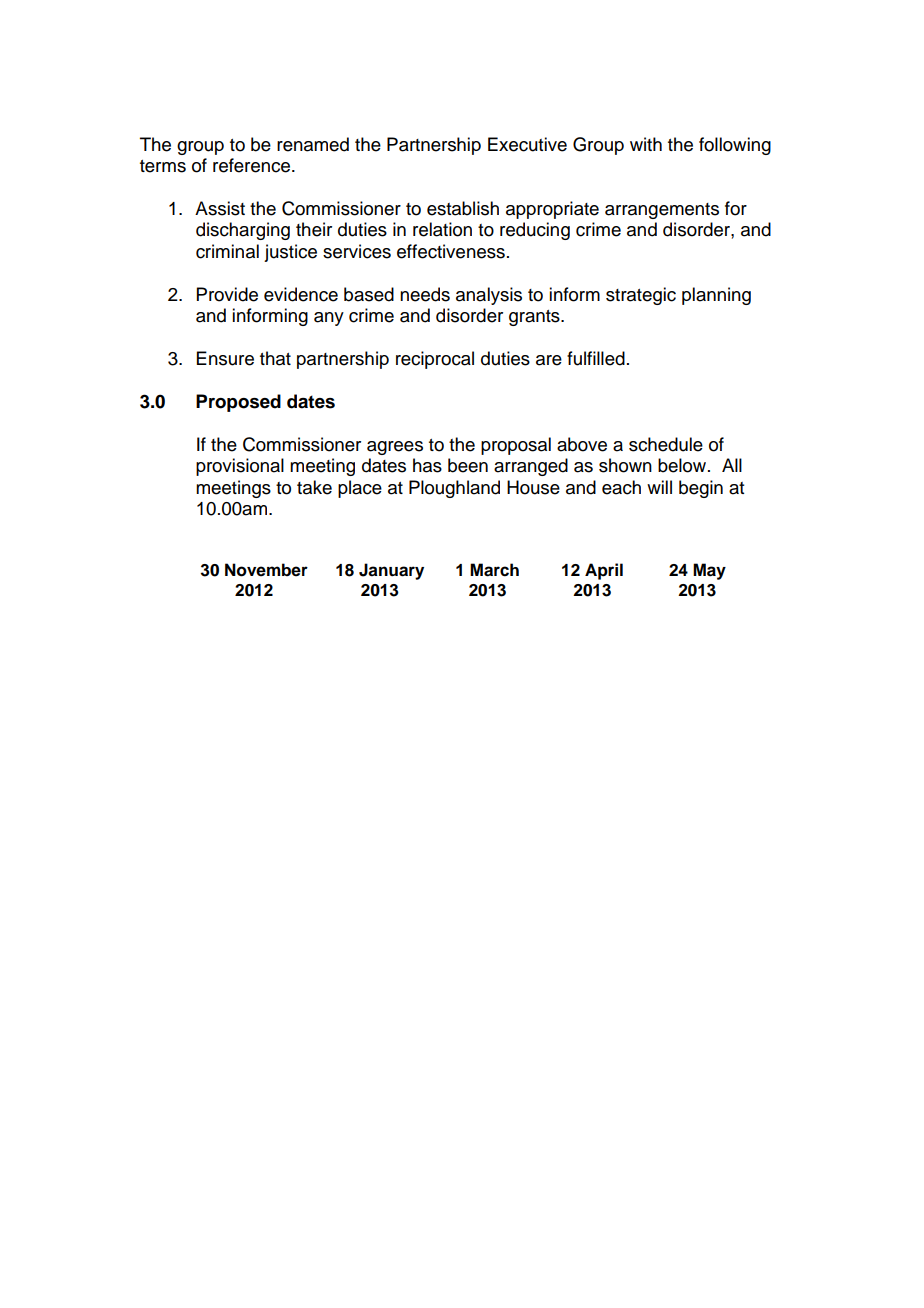 This screenshot has width=924, height=1308. What do you see at coordinates (646, 144) in the screenshot?
I see `with` at bounding box center [646, 144].
